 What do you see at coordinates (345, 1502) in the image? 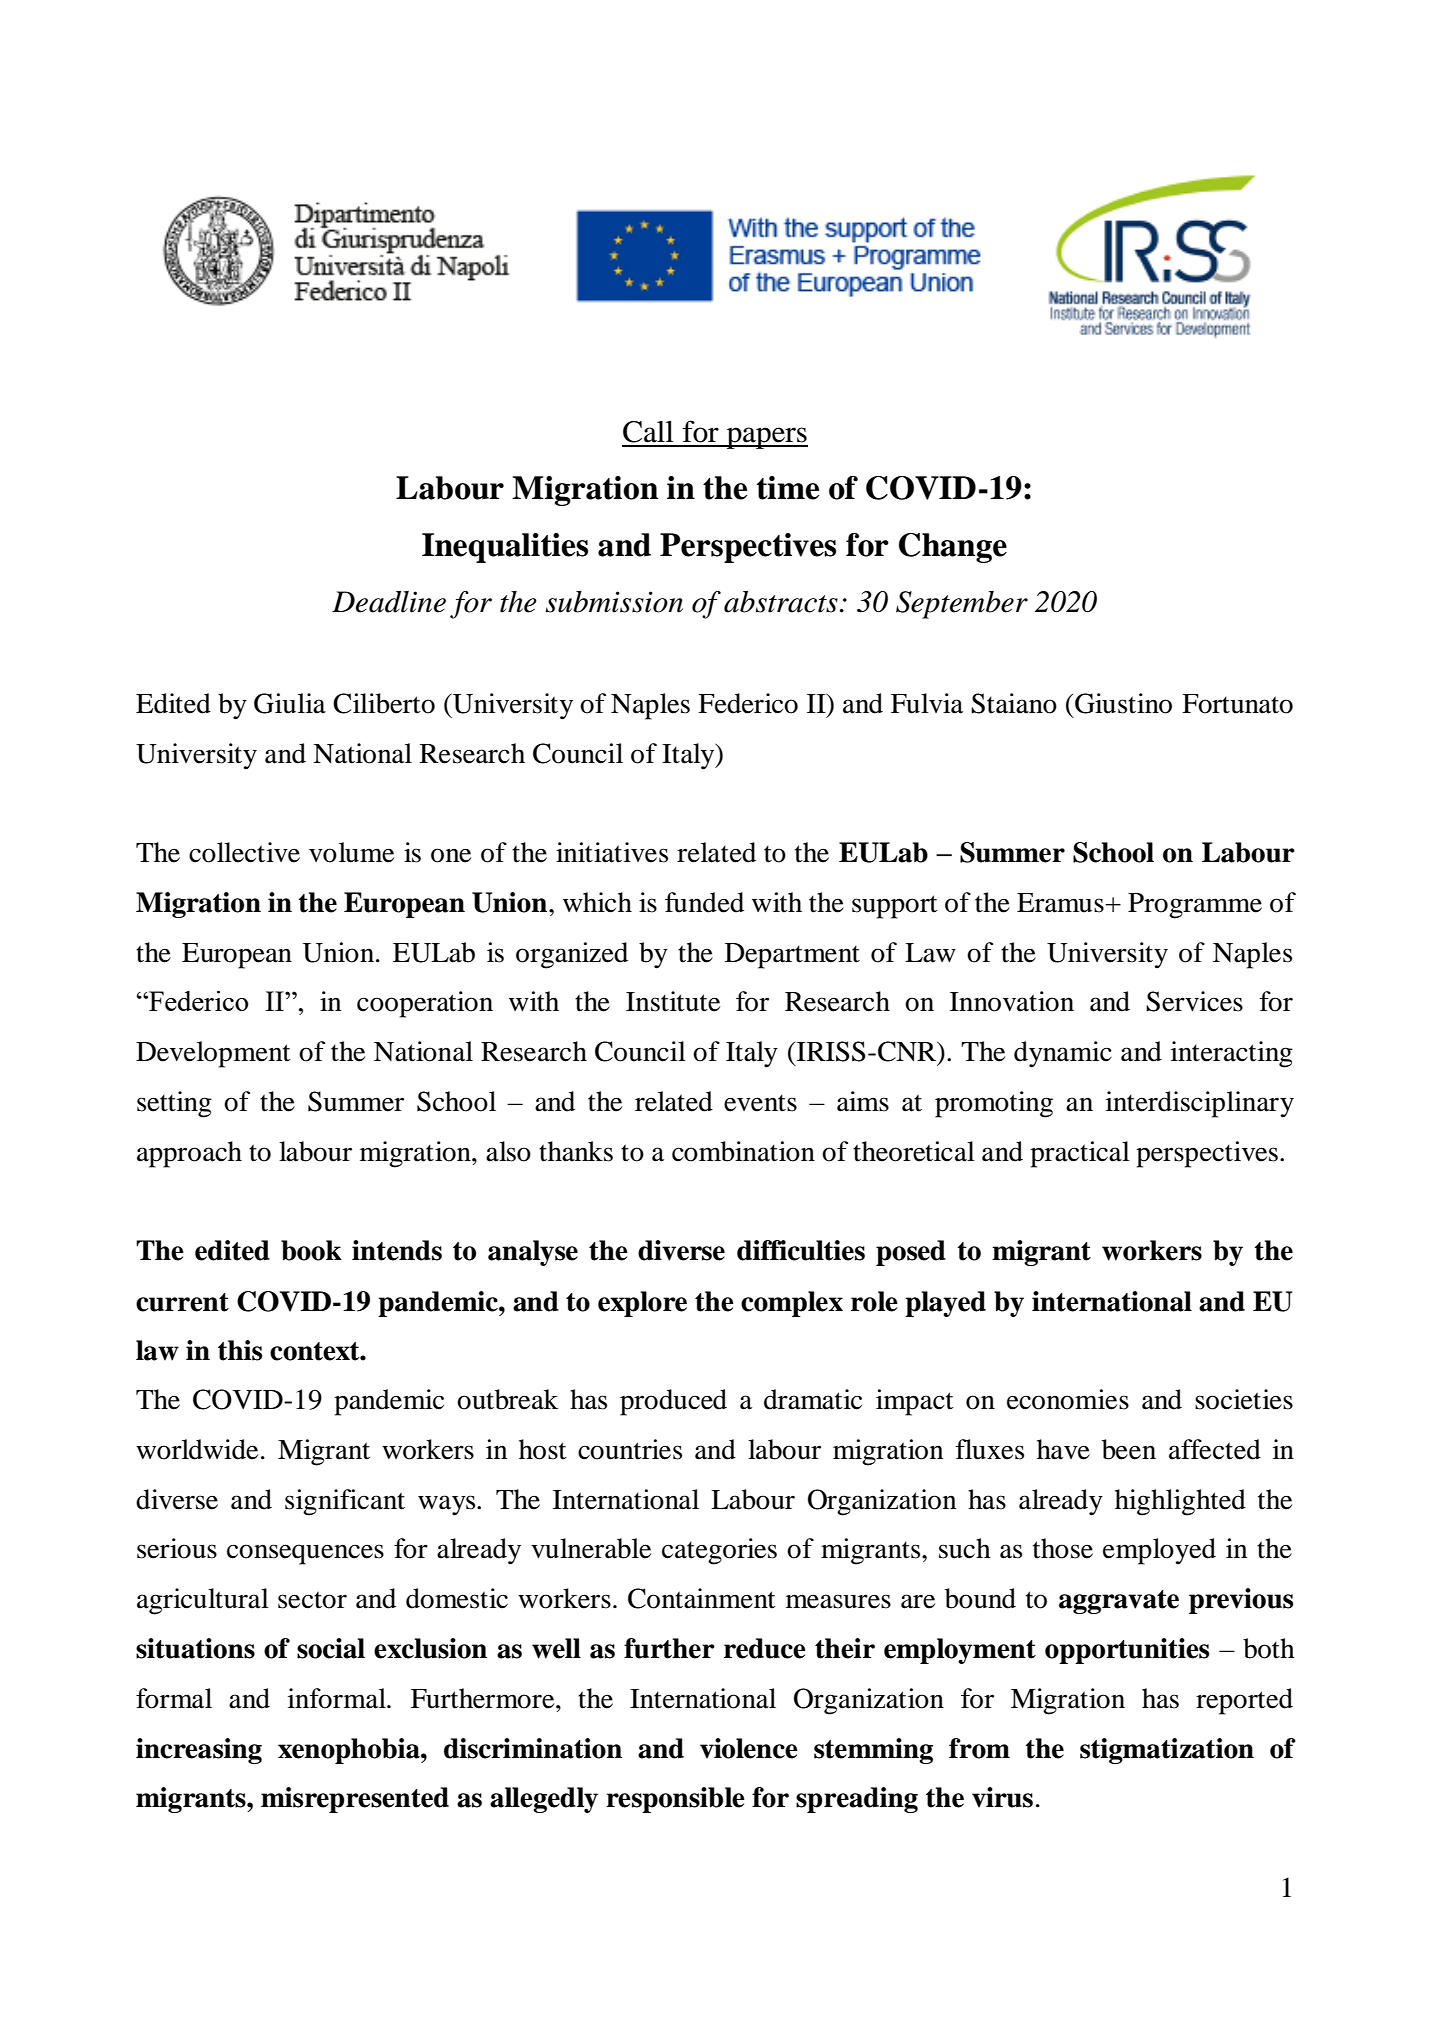
I see `significant` at bounding box center [345, 1502].
